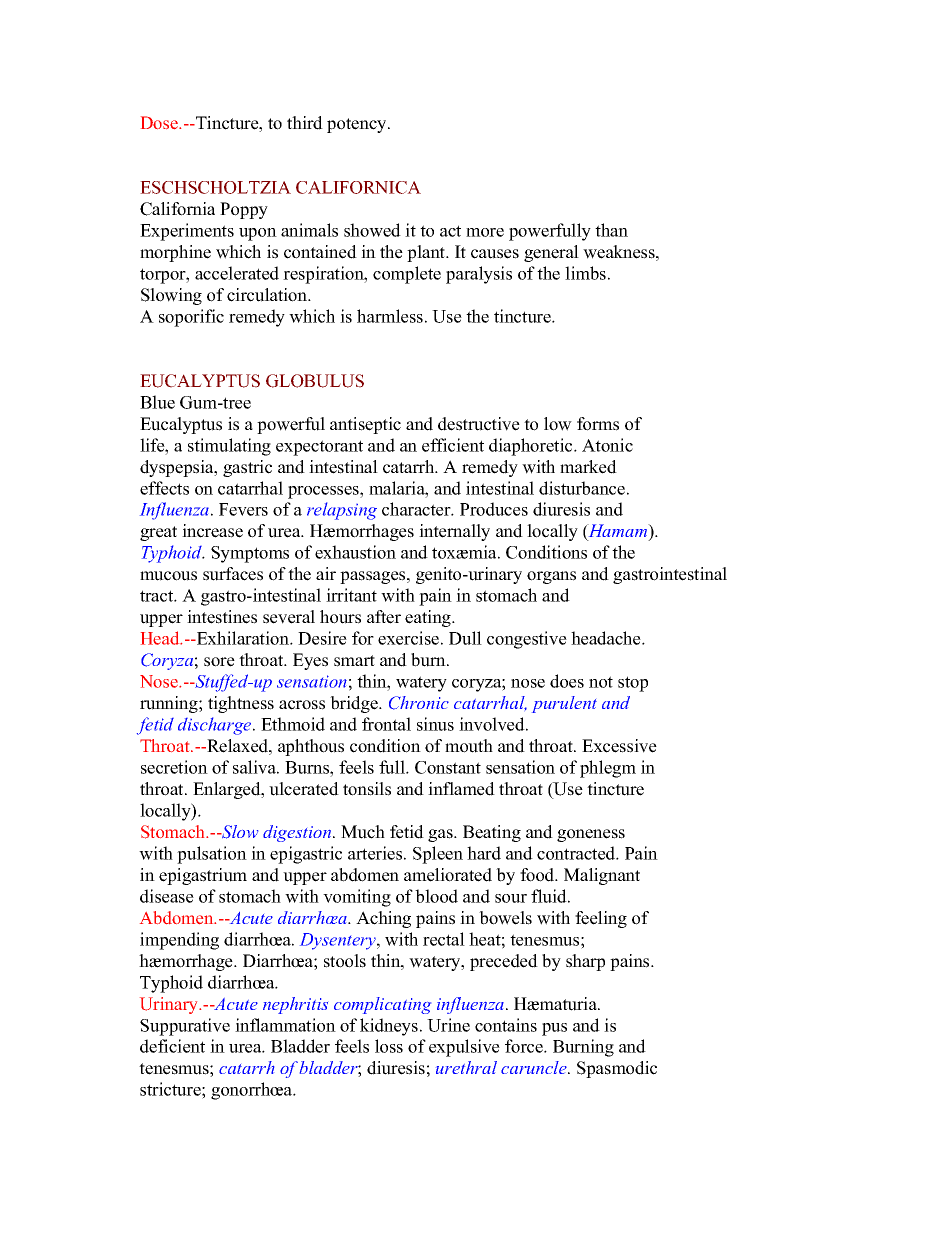  I want to click on than, so click(611, 230).
